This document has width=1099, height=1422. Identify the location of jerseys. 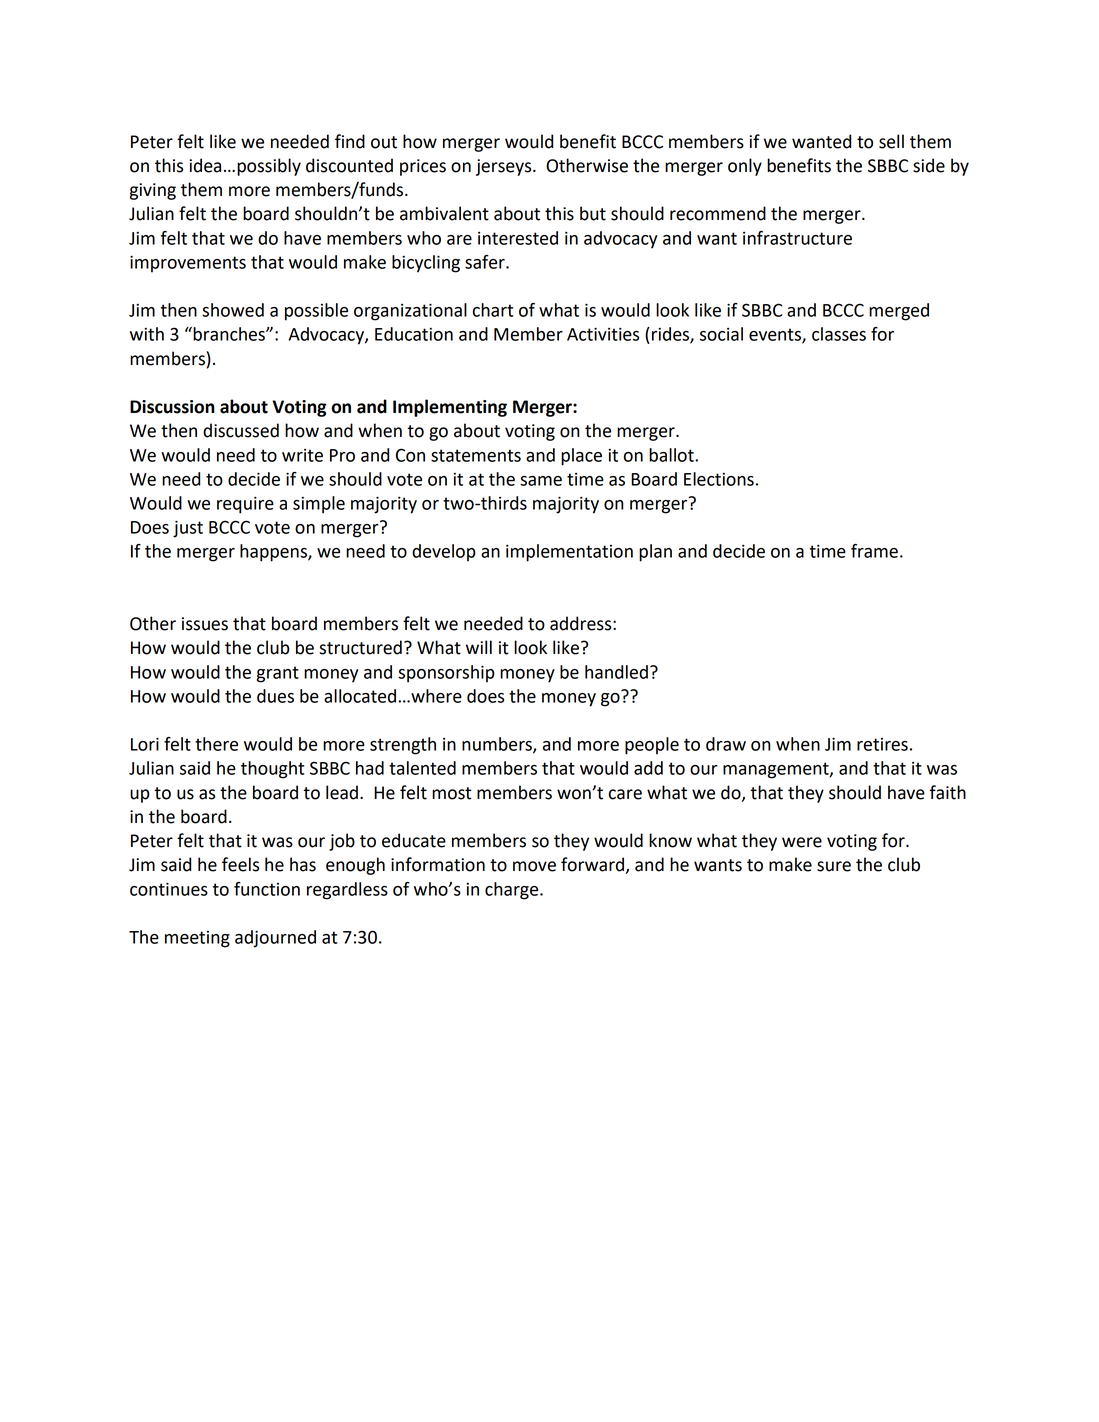
(505, 167).
